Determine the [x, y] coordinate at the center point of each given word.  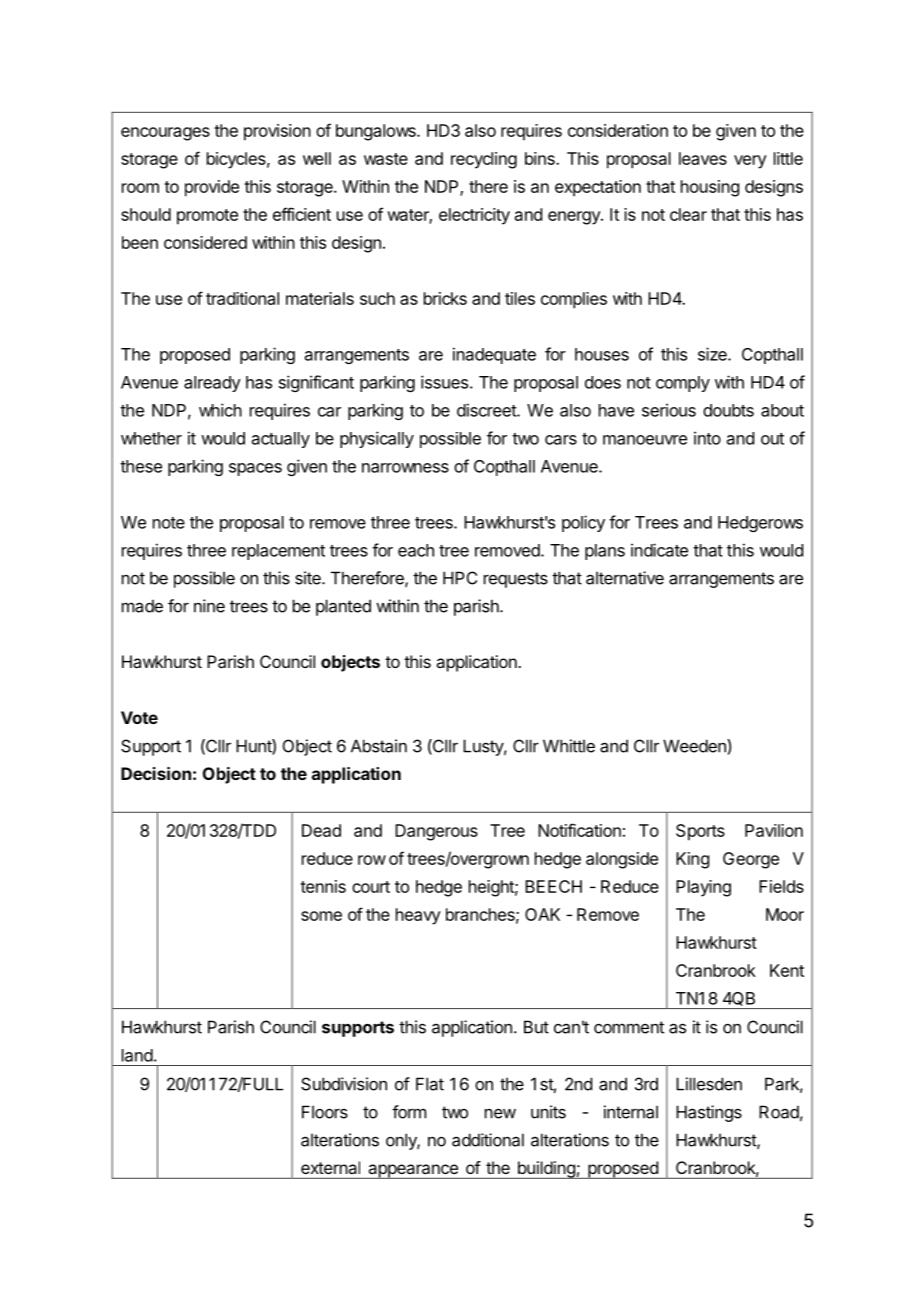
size [713, 354]
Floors [325, 1112]
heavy [418, 916]
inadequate [494, 355]
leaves [703, 158]
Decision [156, 773]
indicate [659, 550]
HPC [460, 578]
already [212, 384]
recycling [484, 160]
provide [212, 188]
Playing [703, 888]
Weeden [695, 746]
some [321, 916]
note [169, 523]
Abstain [379, 746]
